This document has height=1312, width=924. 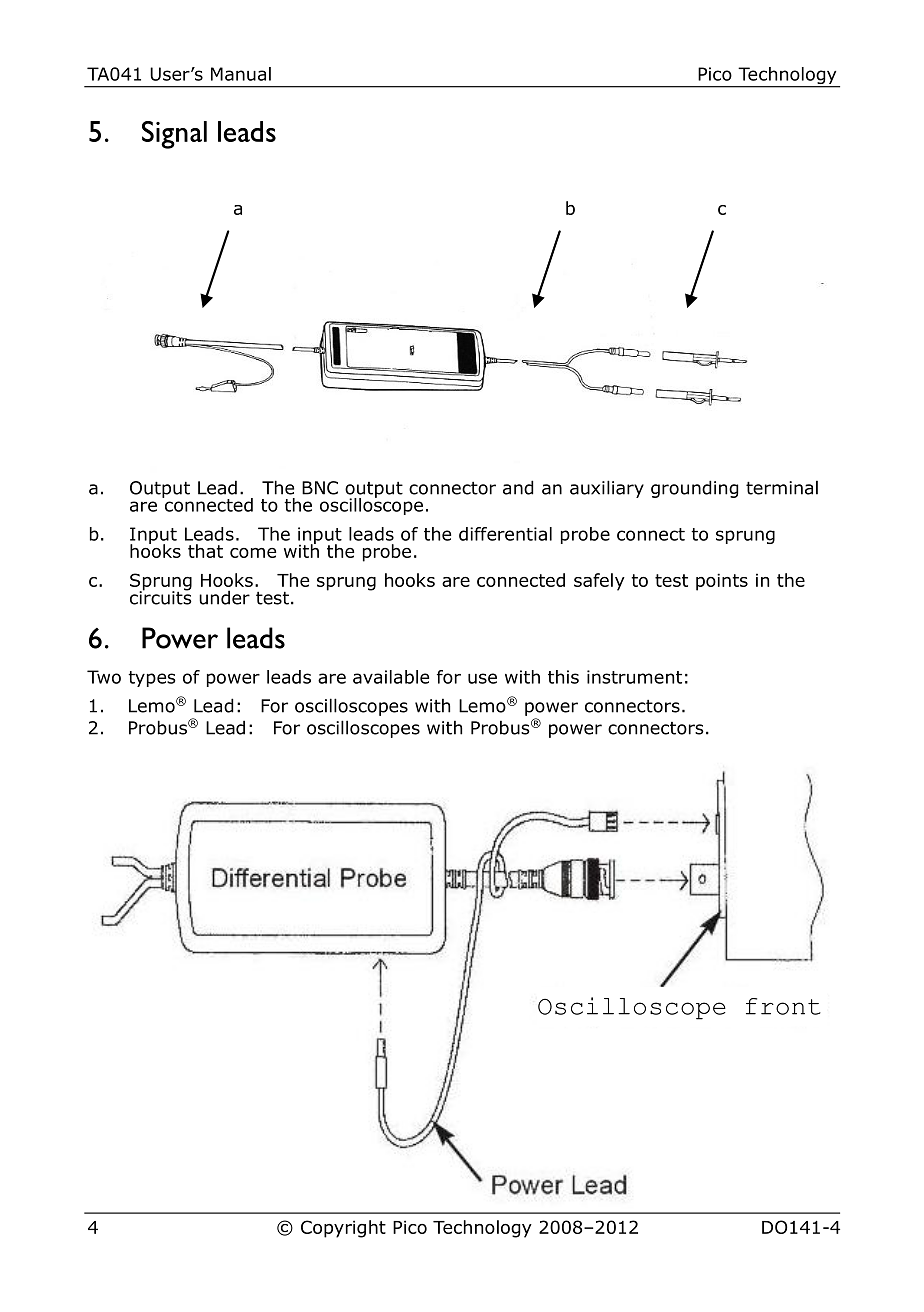 What do you see at coordinates (518, 487) in the document?
I see `and` at bounding box center [518, 487].
